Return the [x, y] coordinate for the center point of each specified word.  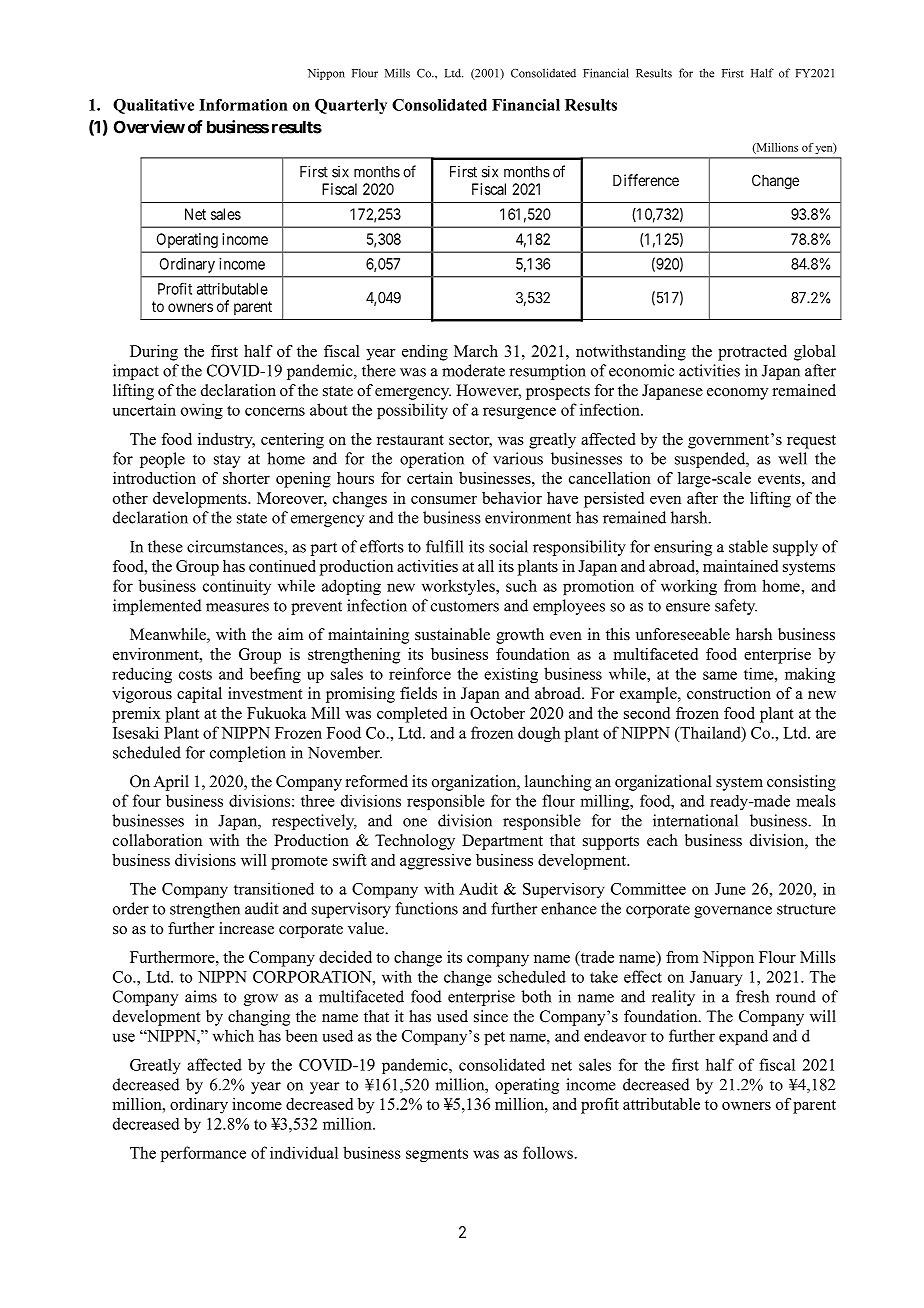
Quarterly [351, 106]
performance [203, 1154]
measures [237, 607]
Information [243, 105]
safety [736, 607]
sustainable [452, 634]
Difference [646, 180]
